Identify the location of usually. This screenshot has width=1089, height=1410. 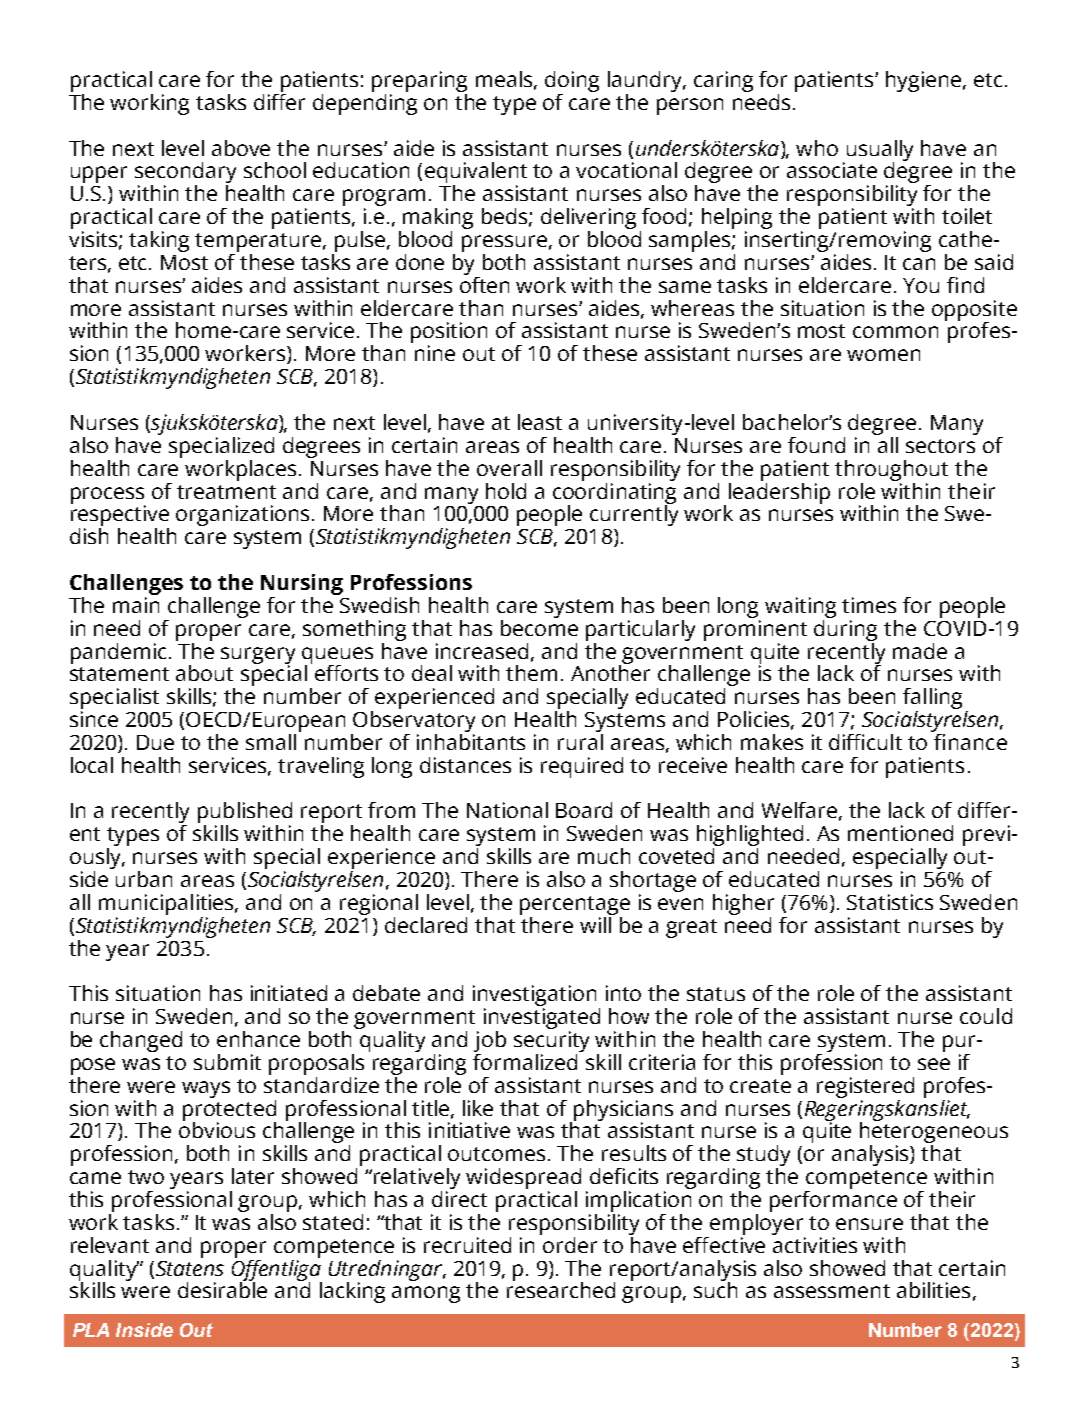
(880, 151).
